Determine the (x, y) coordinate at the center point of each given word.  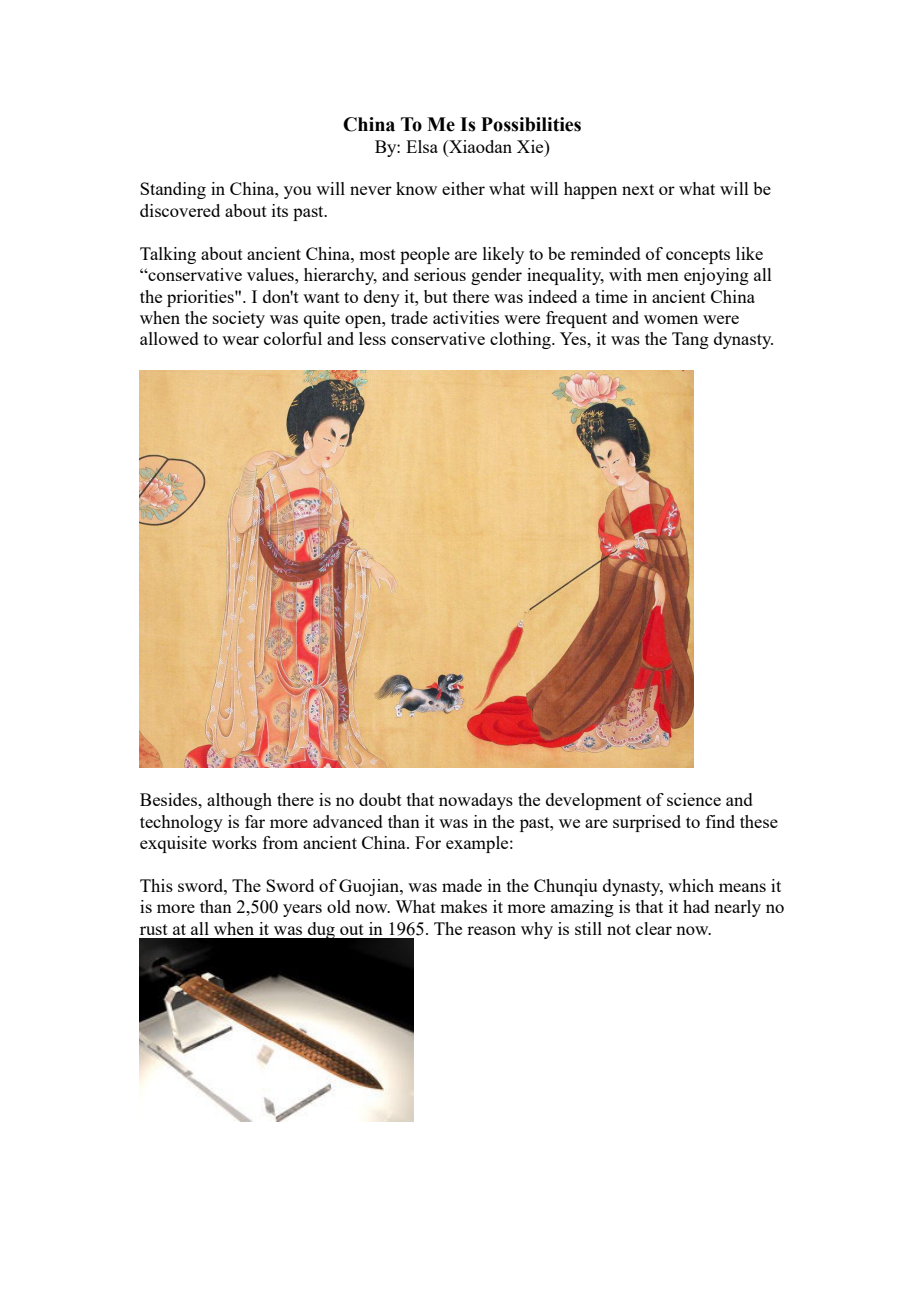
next (638, 189)
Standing (173, 190)
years (302, 910)
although (239, 801)
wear (240, 340)
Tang (690, 340)
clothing (521, 340)
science (694, 799)
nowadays (476, 801)
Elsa (422, 146)
